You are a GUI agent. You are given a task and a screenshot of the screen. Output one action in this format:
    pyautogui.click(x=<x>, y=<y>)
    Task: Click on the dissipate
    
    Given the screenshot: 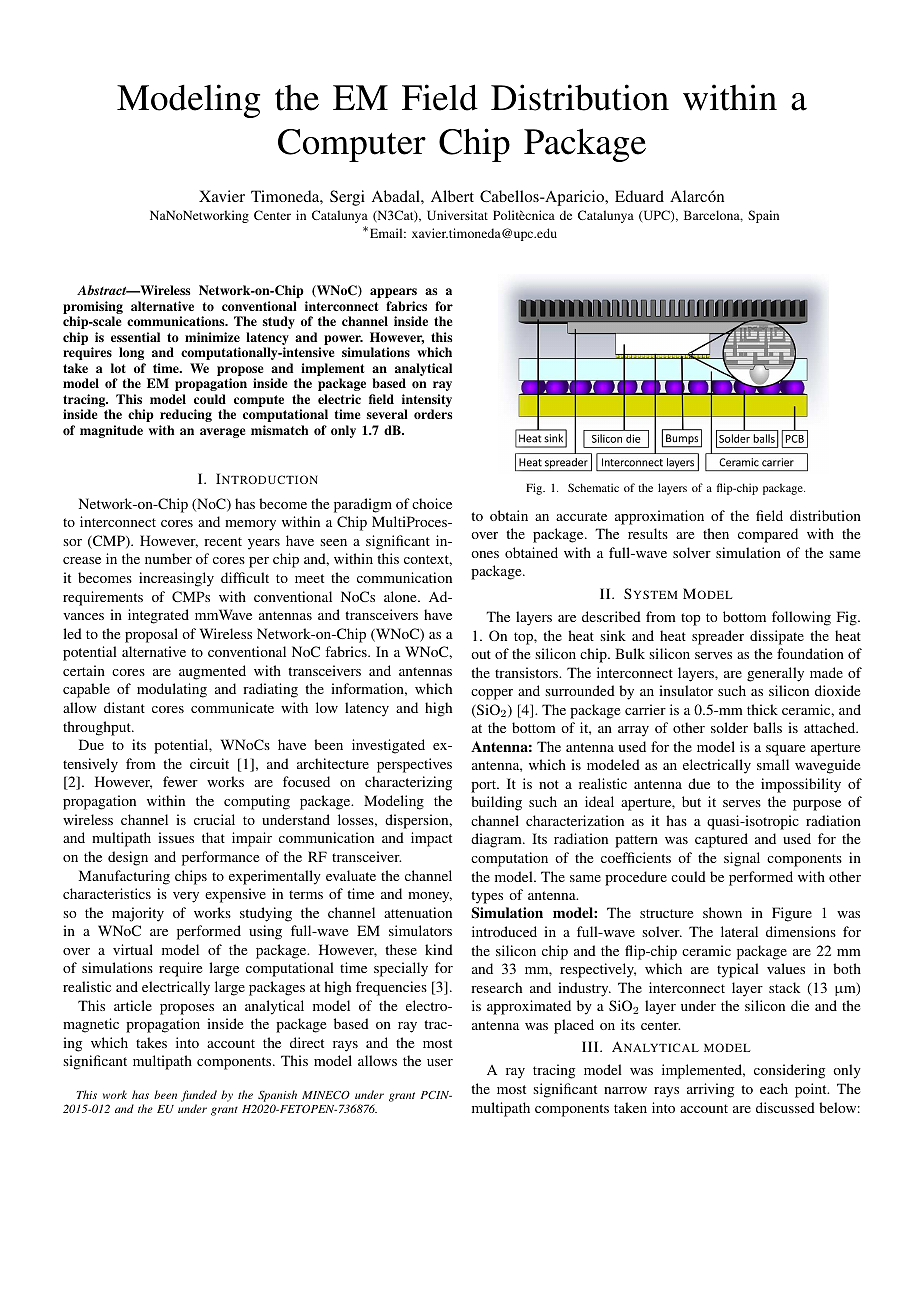 What is the action you would take?
    pyautogui.click(x=777, y=637)
